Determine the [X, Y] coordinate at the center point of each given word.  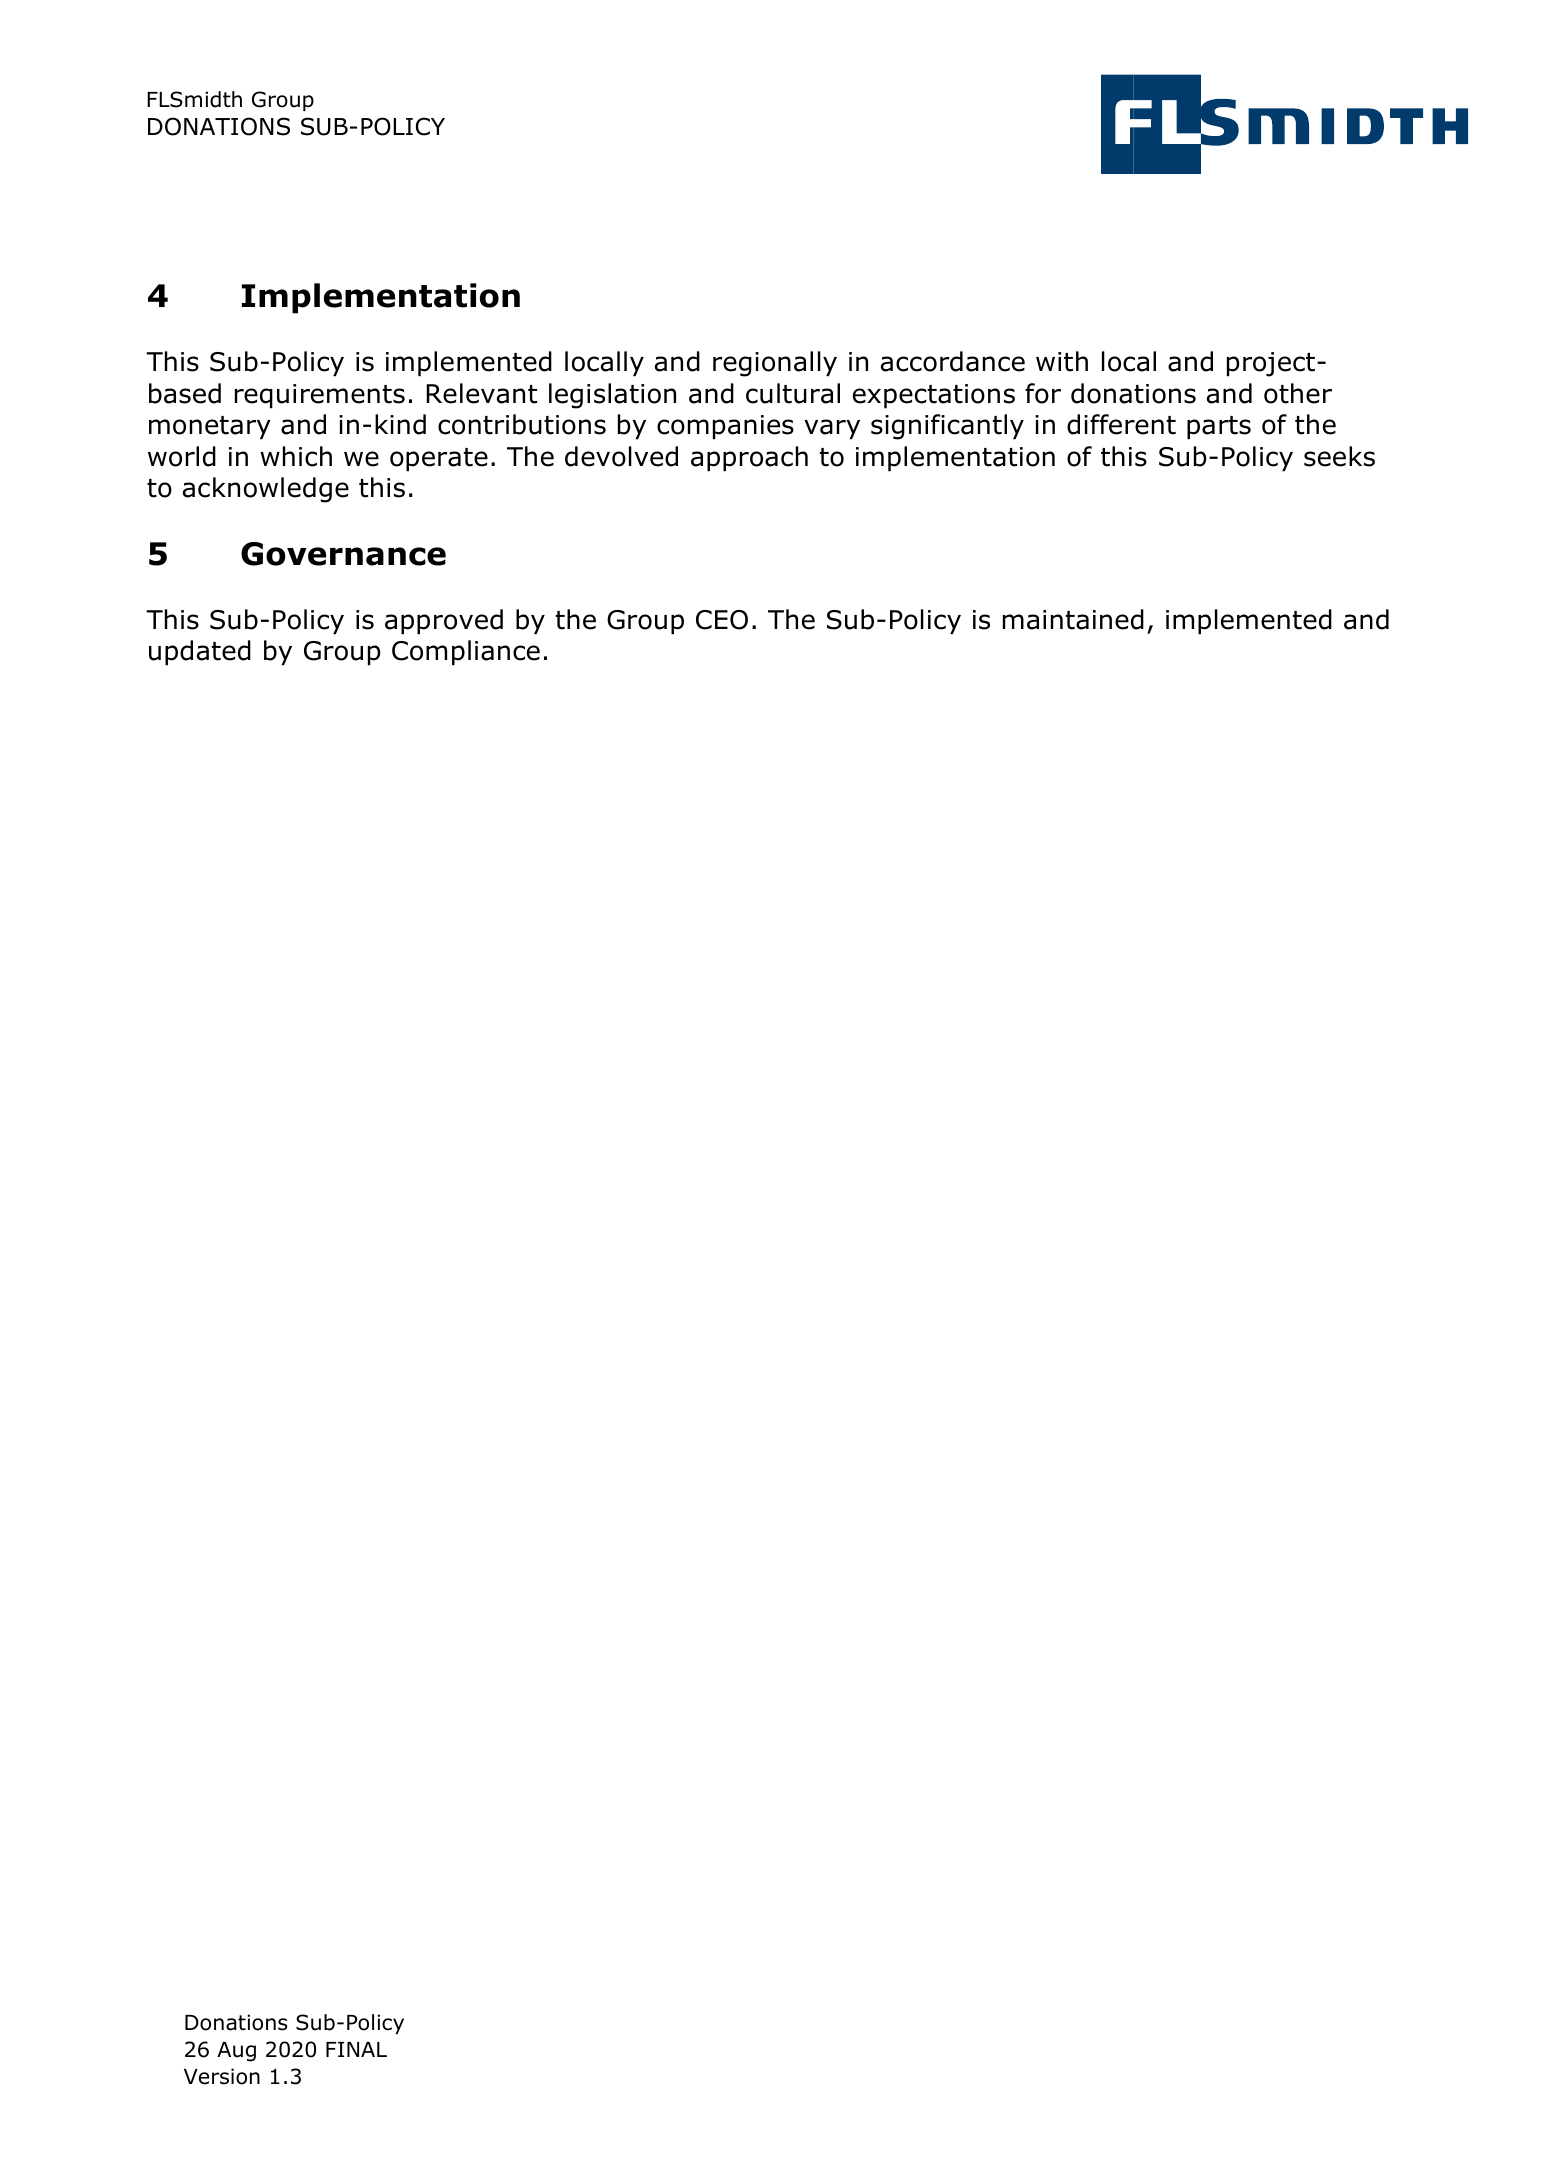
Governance [343, 554]
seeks [1339, 456]
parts [1219, 428]
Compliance [466, 653]
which [296, 456]
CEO [722, 620]
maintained [1073, 619]
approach [749, 459]
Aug [236, 2052]
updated [200, 653]
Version [222, 2076]
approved [444, 622]
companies [725, 427]
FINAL [356, 2049]
